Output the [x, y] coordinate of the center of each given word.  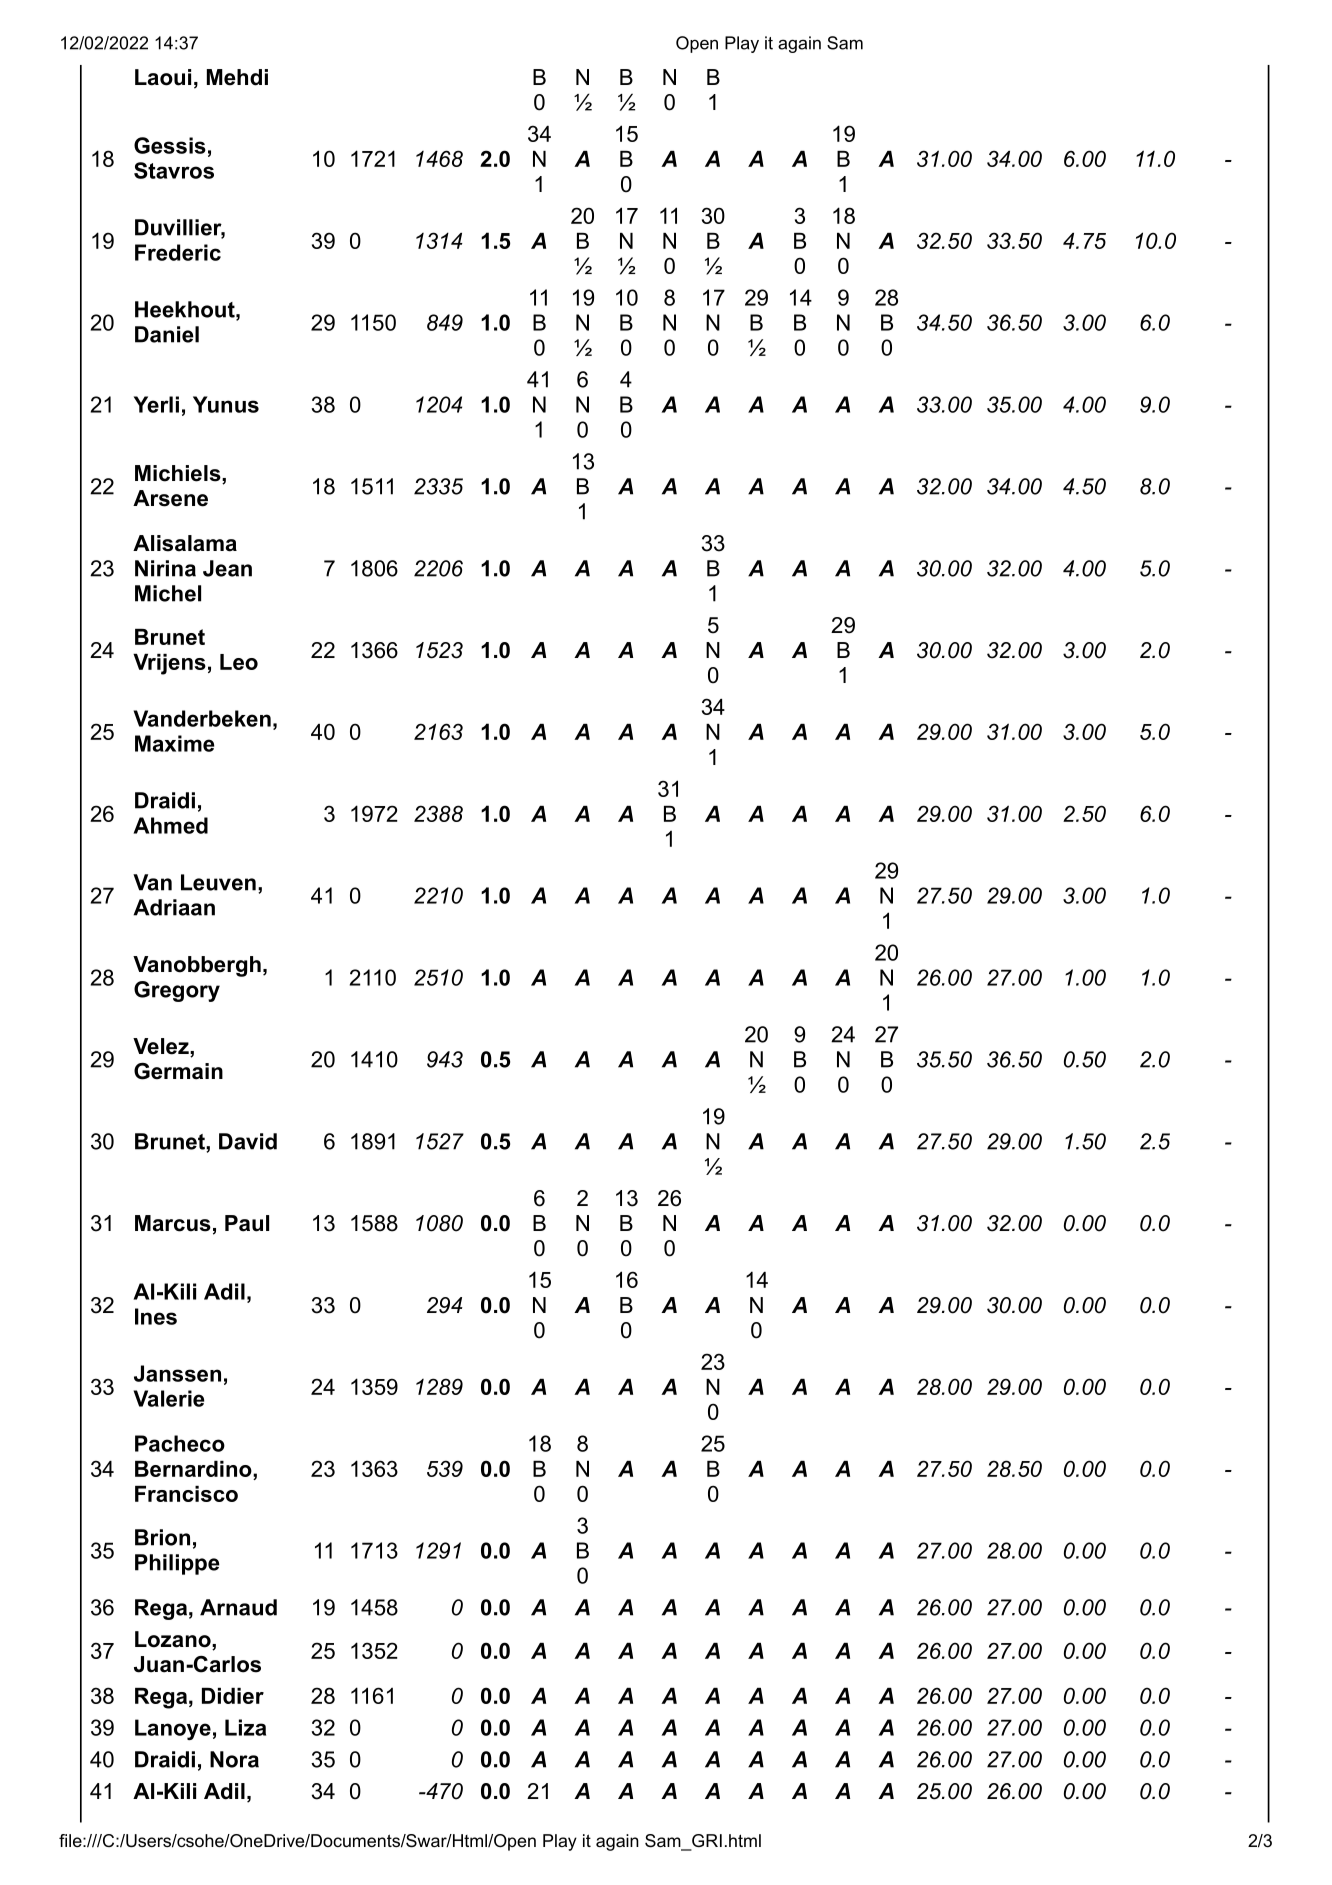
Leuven [218, 882]
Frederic [178, 252]
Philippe [177, 1564]
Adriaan [174, 907]
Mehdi [237, 77]
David [248, 1141]
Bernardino [194, 1469]
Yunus [226, 404]
